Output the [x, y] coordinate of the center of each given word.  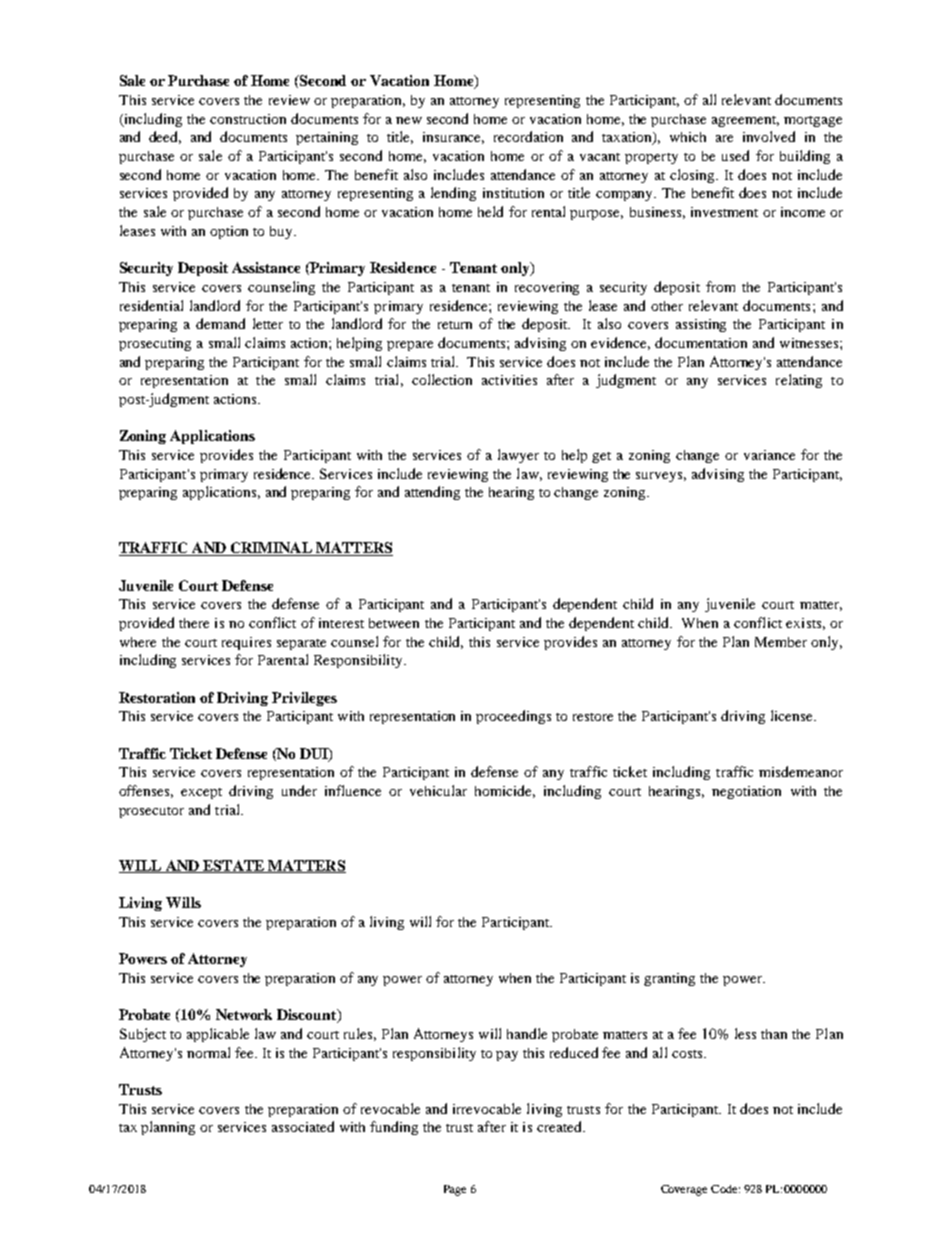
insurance [453, 138]
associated [303, 1126]
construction [248, 119]
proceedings [513, 717]
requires [246, 643]
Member [781, 642]
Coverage [684, 1190]
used [735, 155]
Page [455, 1190]
